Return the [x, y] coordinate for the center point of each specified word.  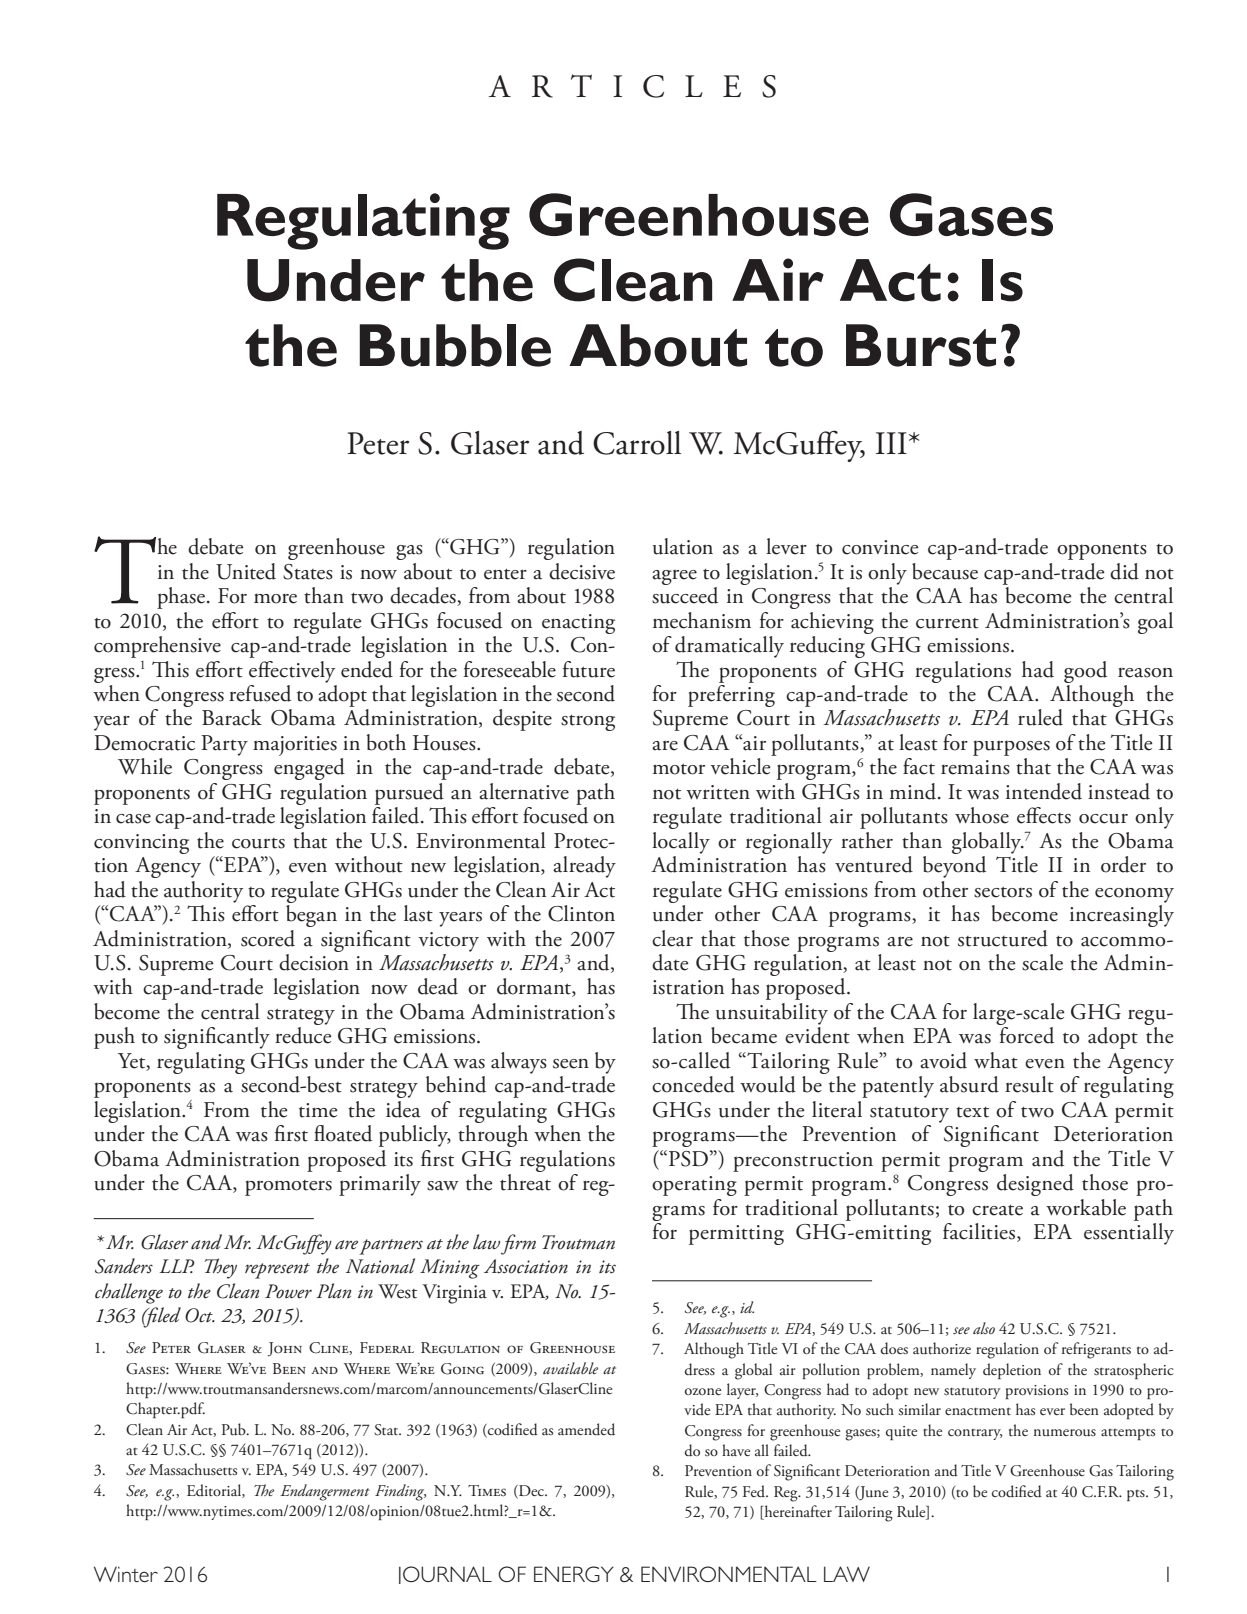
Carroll [637, 443]
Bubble [455, 345]
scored [268, 938]
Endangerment [325, 1492]
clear [672, 938]
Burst [921, 345]
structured [1003, 938]
